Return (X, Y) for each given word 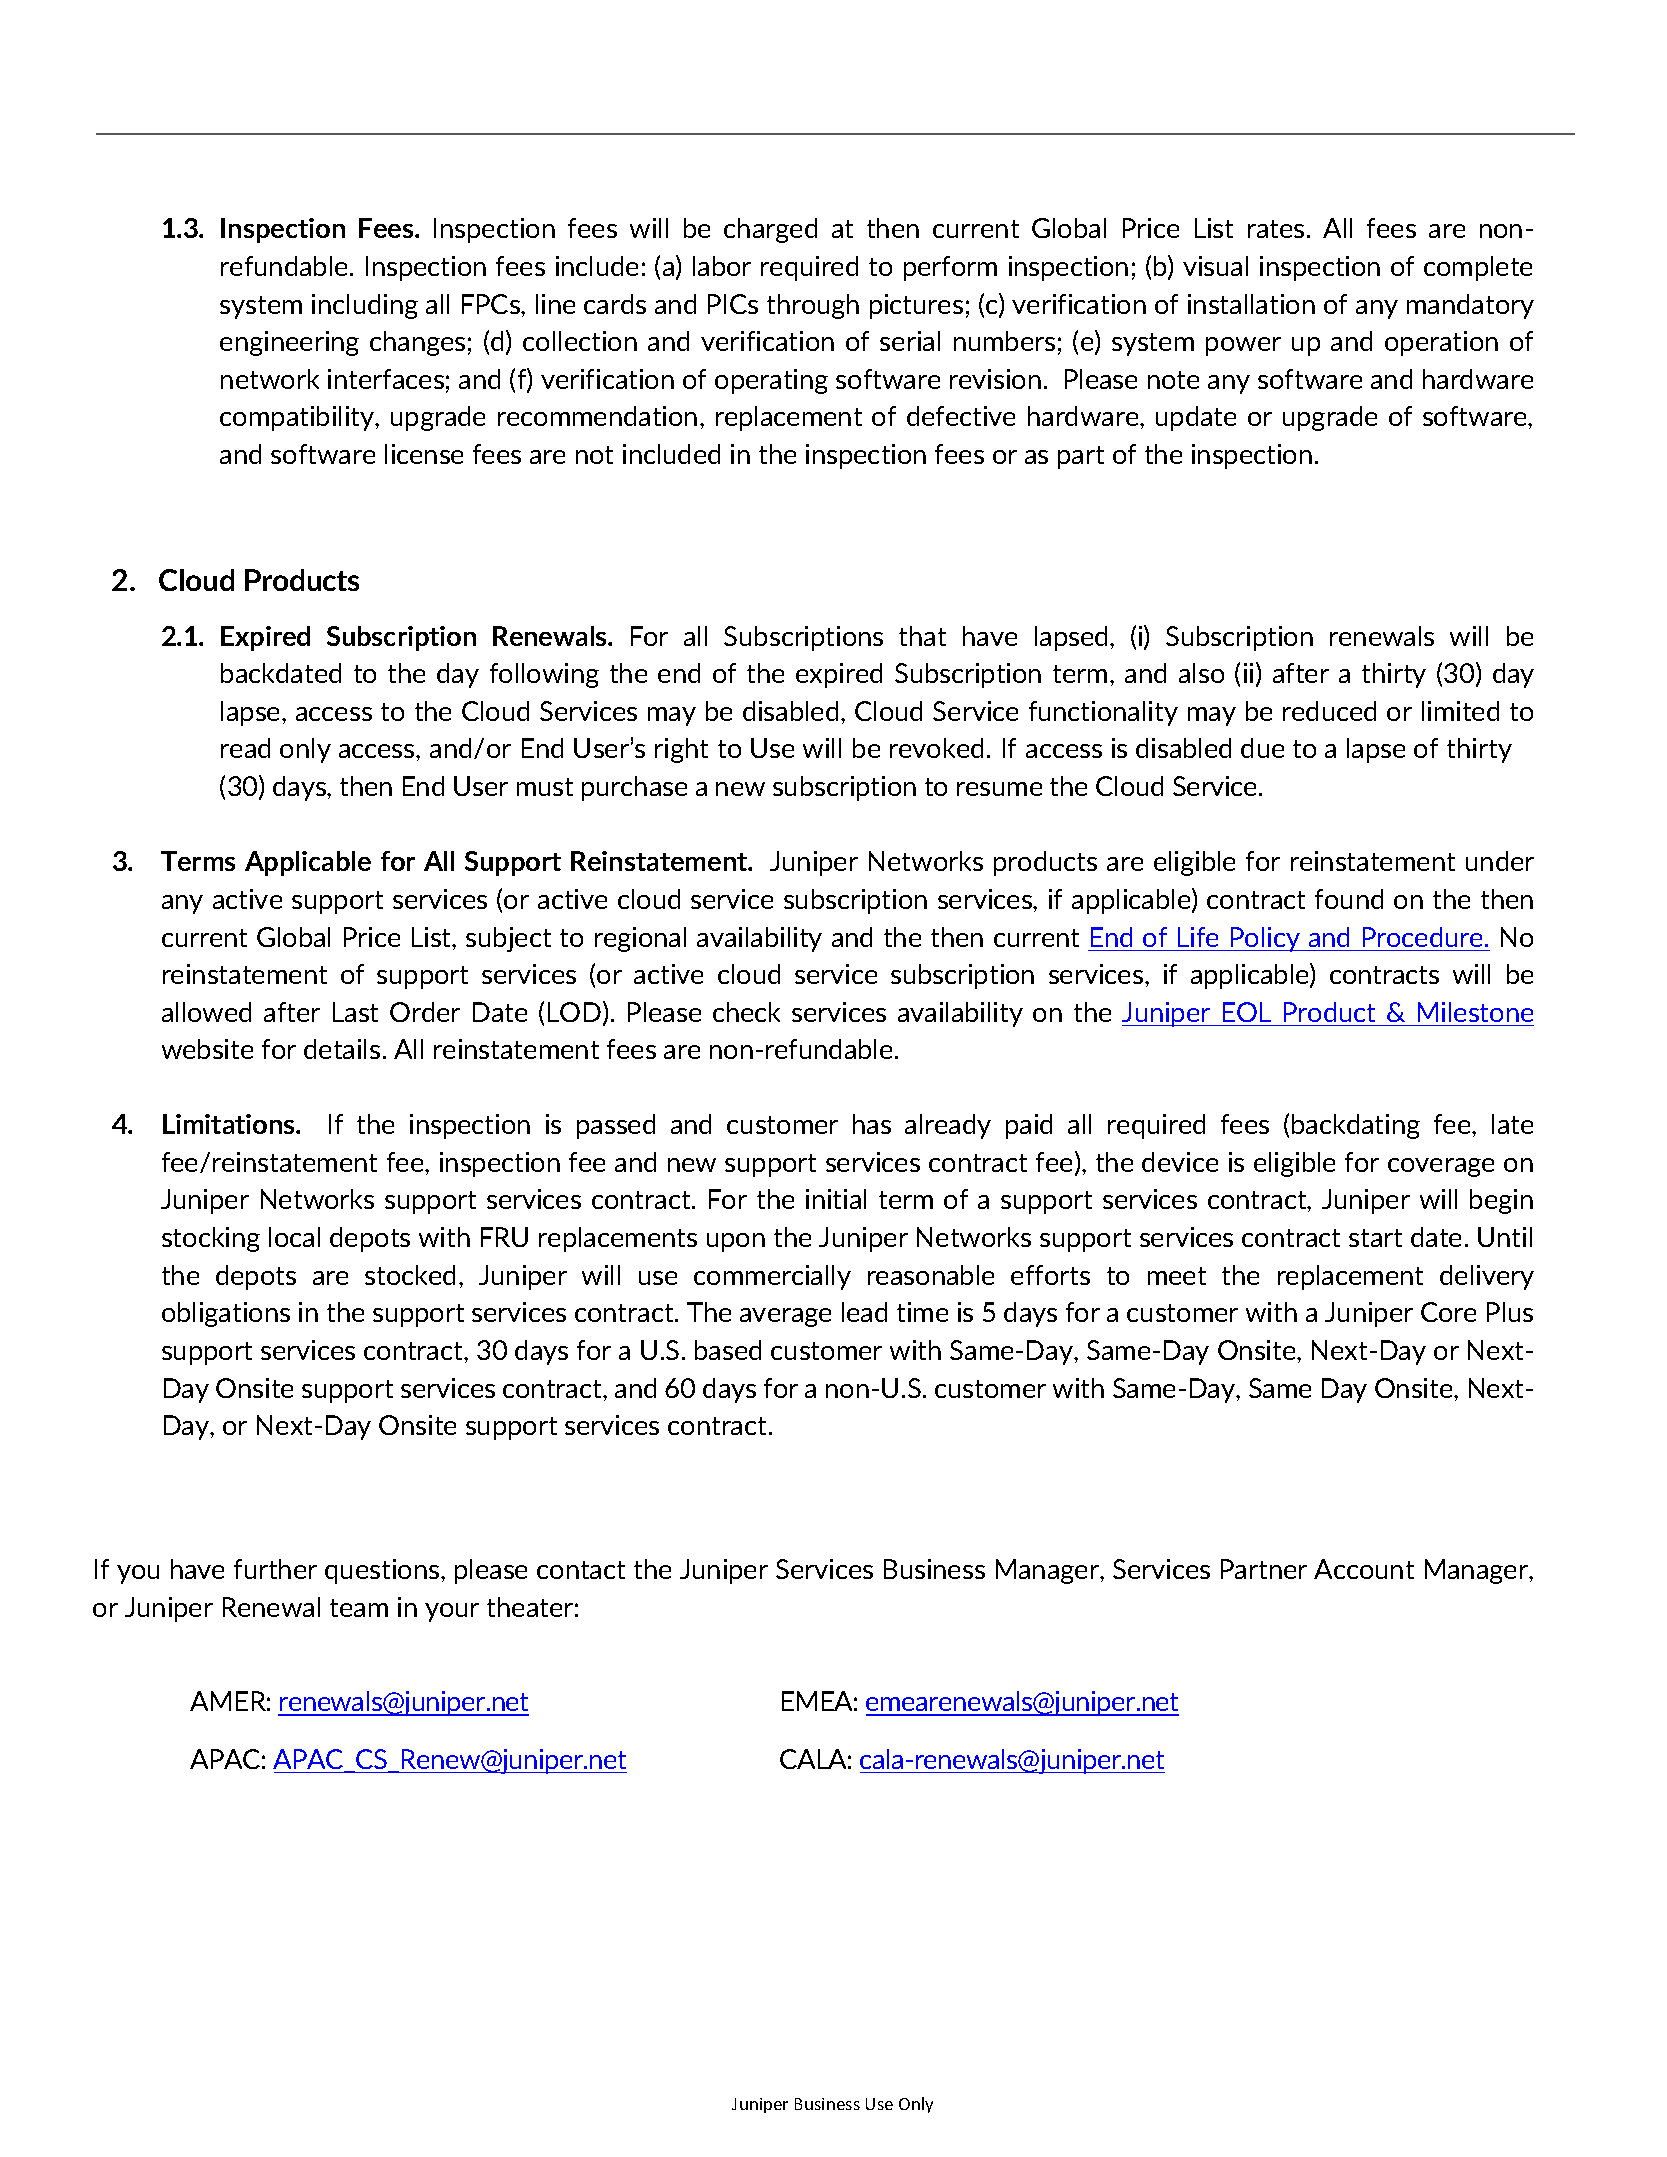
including (365, 306)
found (1349, 899)
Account (1364, 1569)
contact (581, 1570)
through (813, 306)
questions (383, 1571)
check (746, 1012)
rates (1276, 229)
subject (508, 939)
